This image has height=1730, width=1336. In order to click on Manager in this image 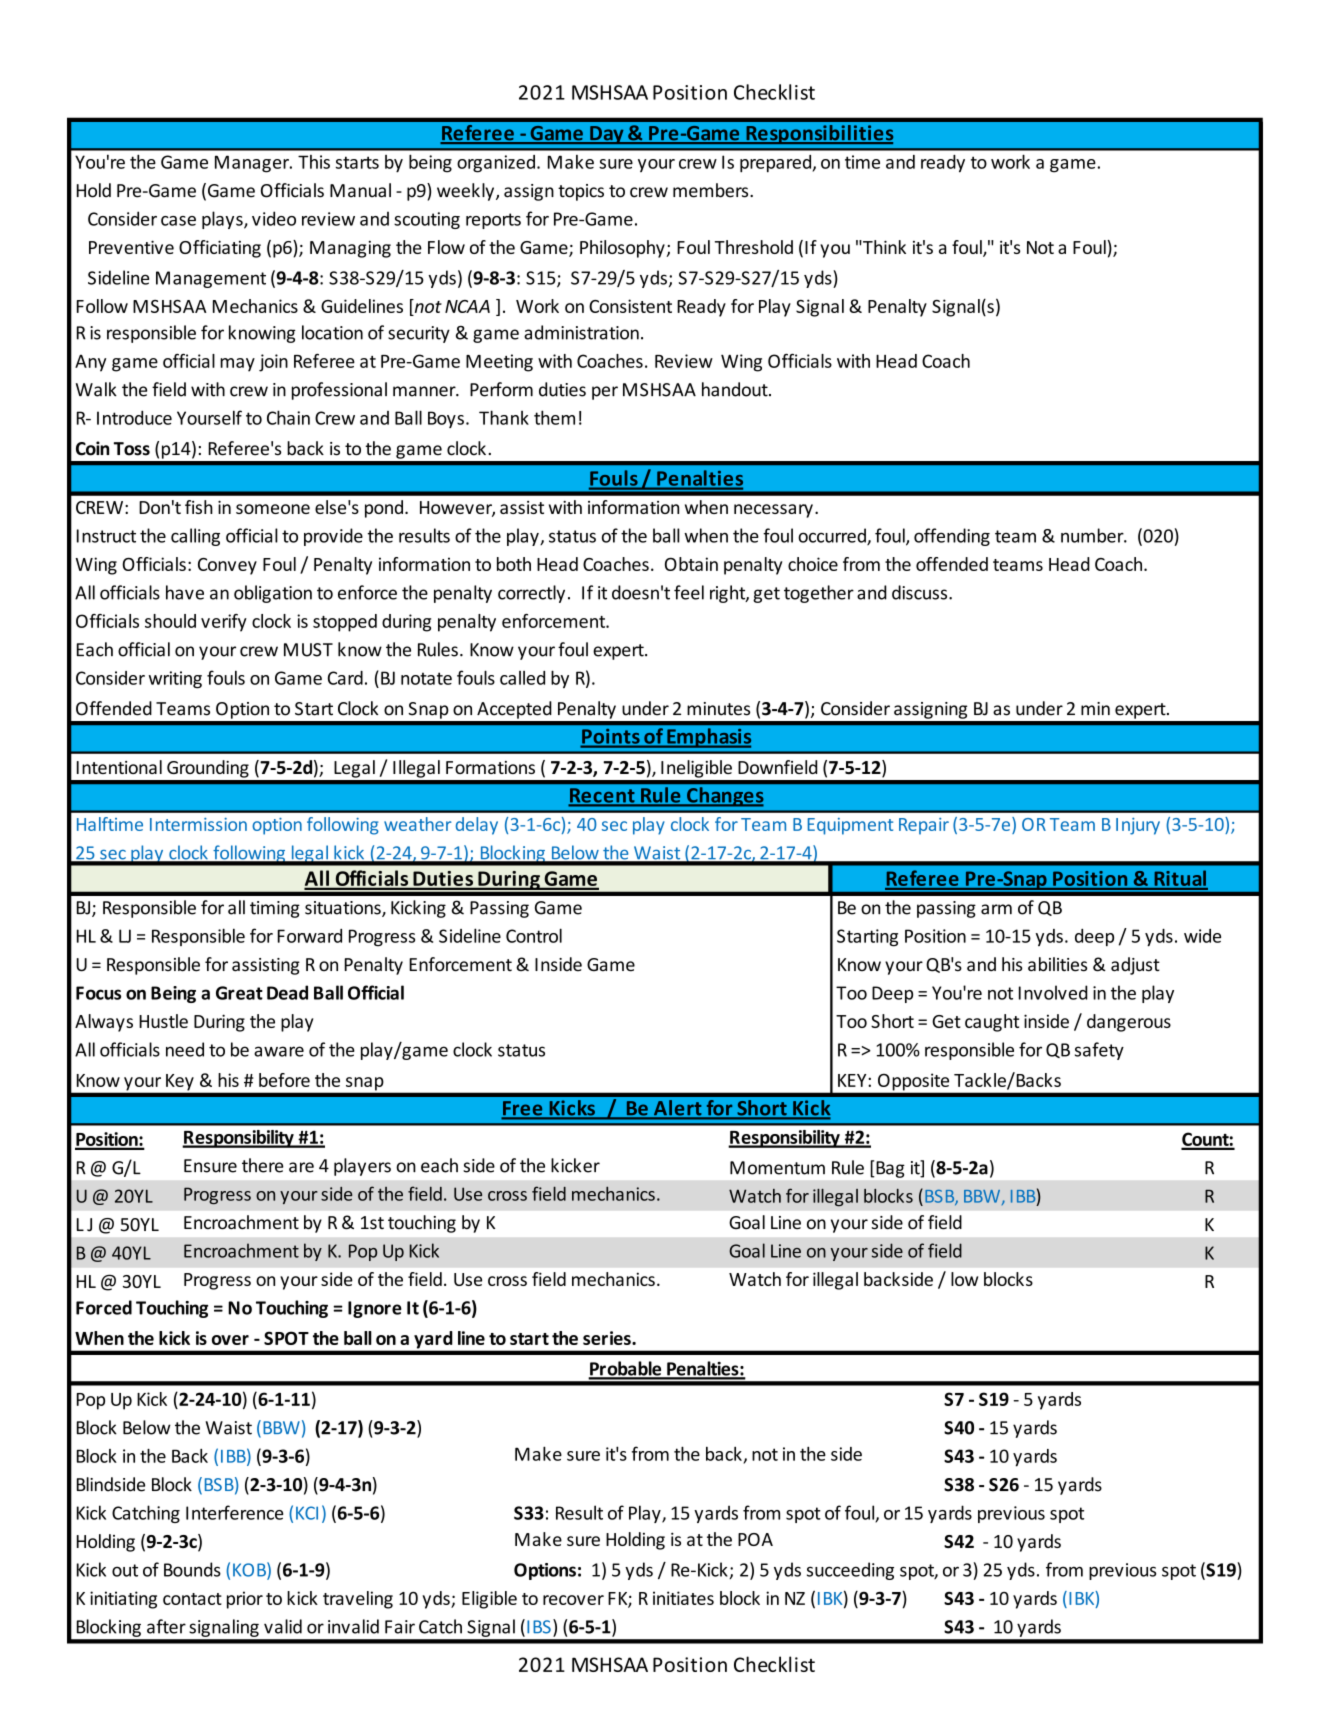, I will do `click(253, 164)`.
